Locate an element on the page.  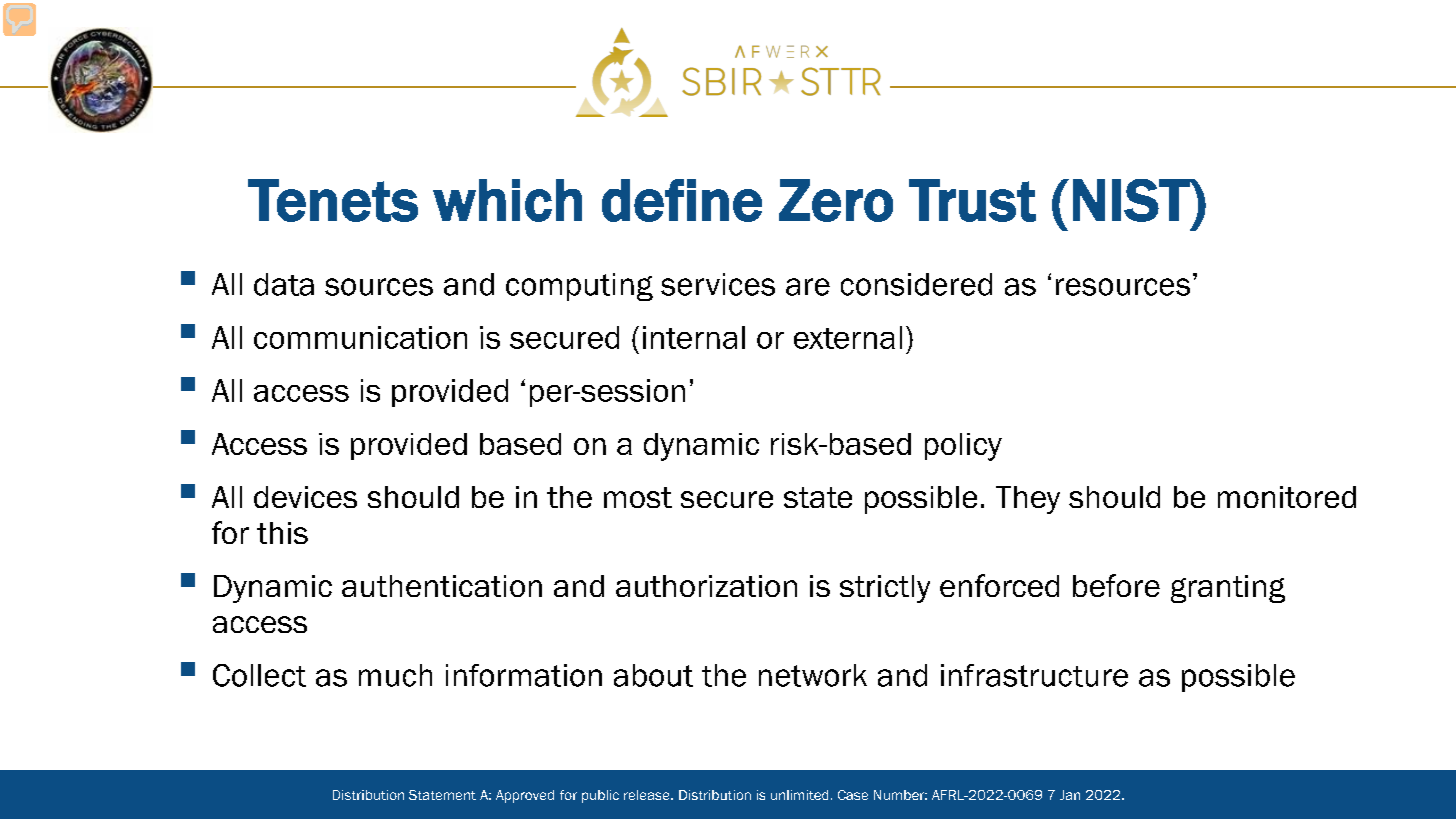
devices is located at coordinates (305, 497).
